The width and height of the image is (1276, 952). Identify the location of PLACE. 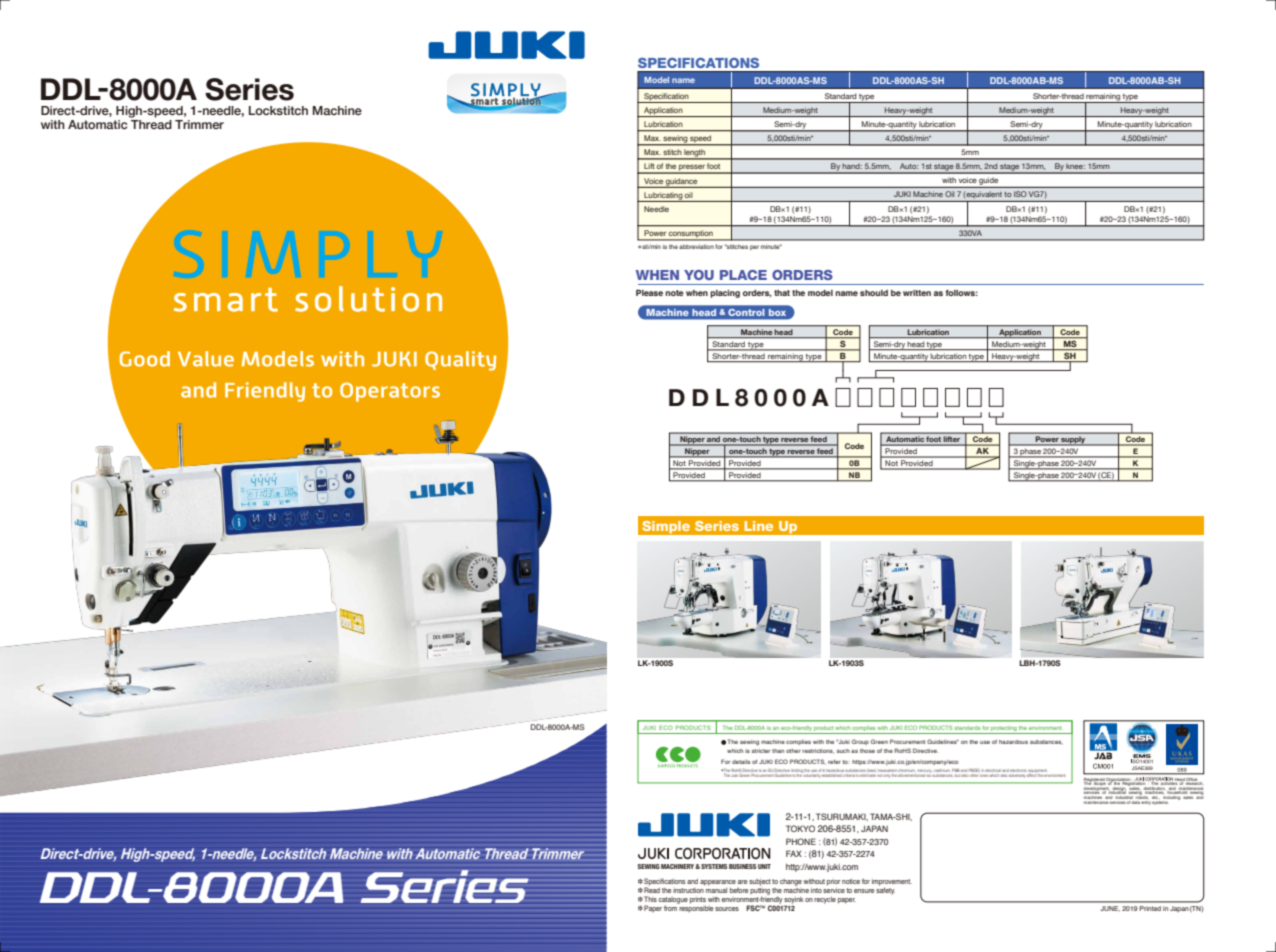
(743, 275).
